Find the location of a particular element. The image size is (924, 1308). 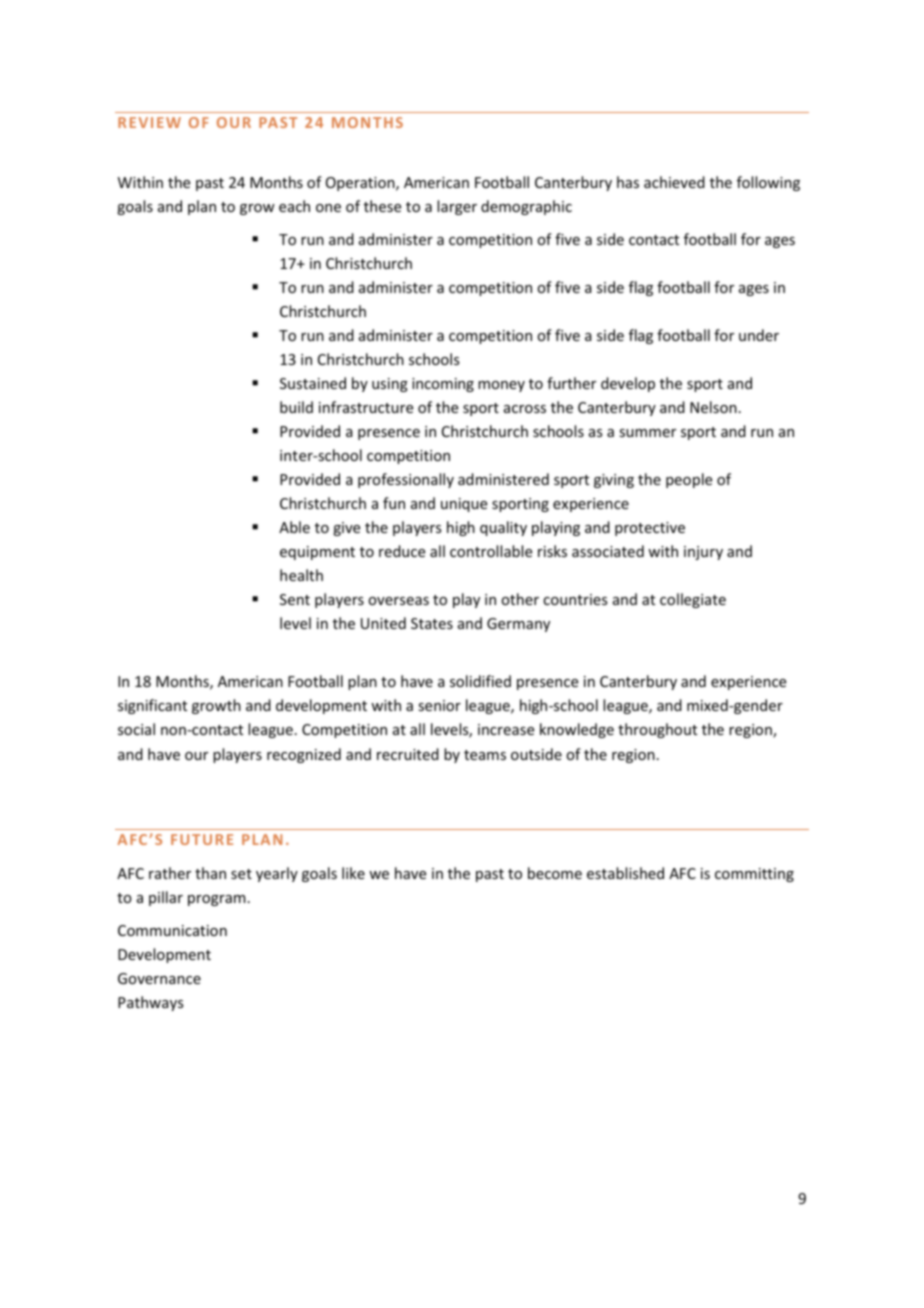

recognized is located at coordinates (304, 755).
